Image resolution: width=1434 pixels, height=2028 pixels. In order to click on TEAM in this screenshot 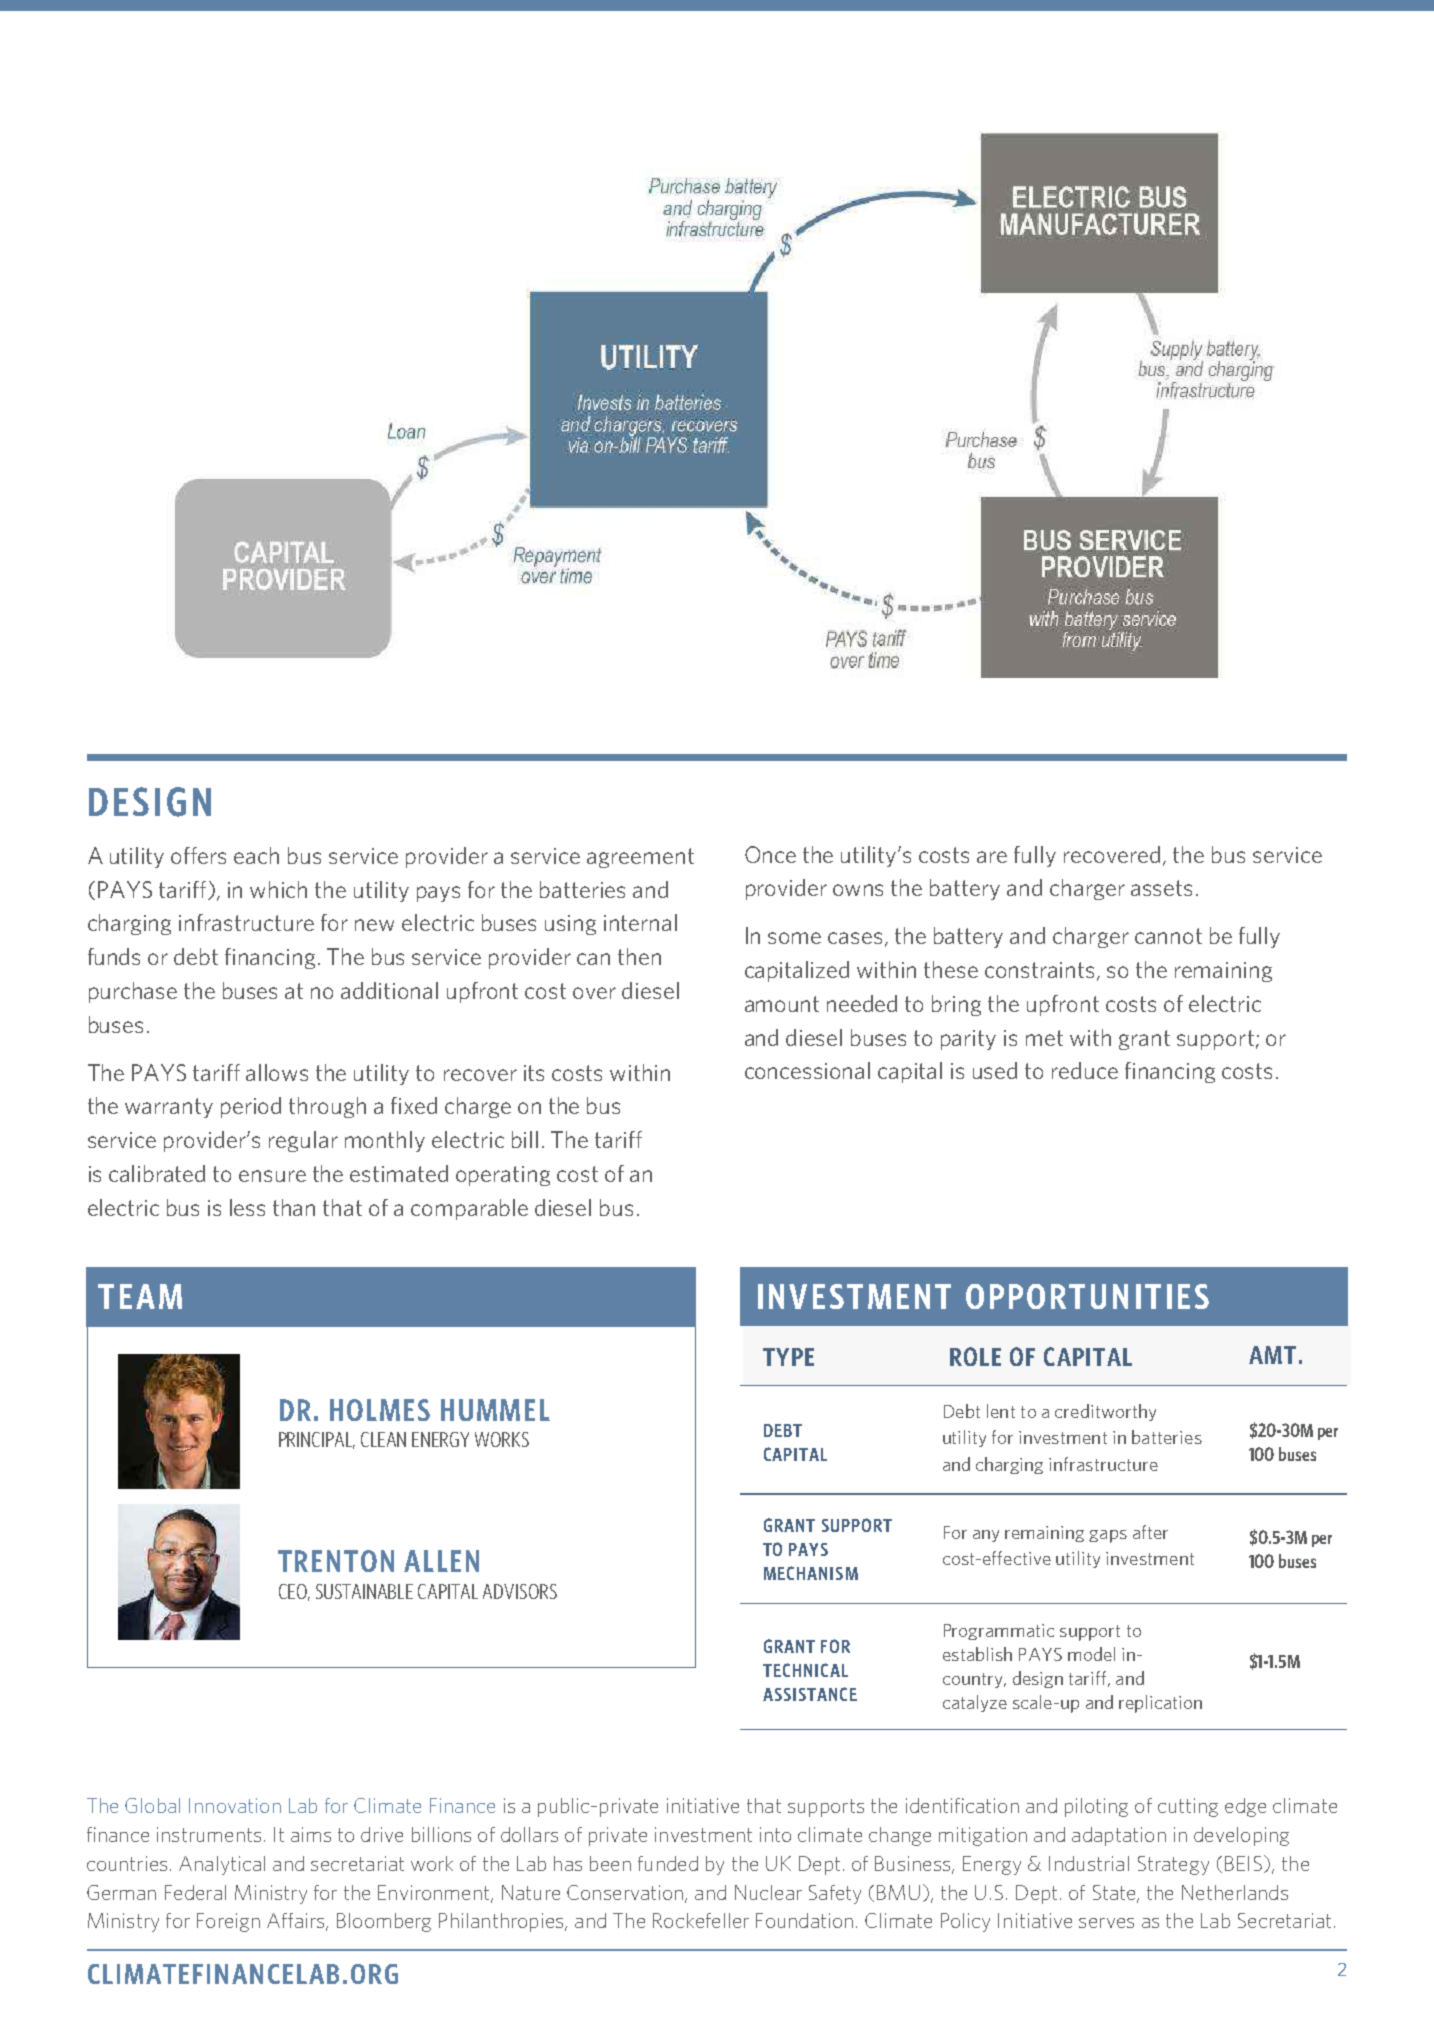, I will do `click(140, 1296)`.
